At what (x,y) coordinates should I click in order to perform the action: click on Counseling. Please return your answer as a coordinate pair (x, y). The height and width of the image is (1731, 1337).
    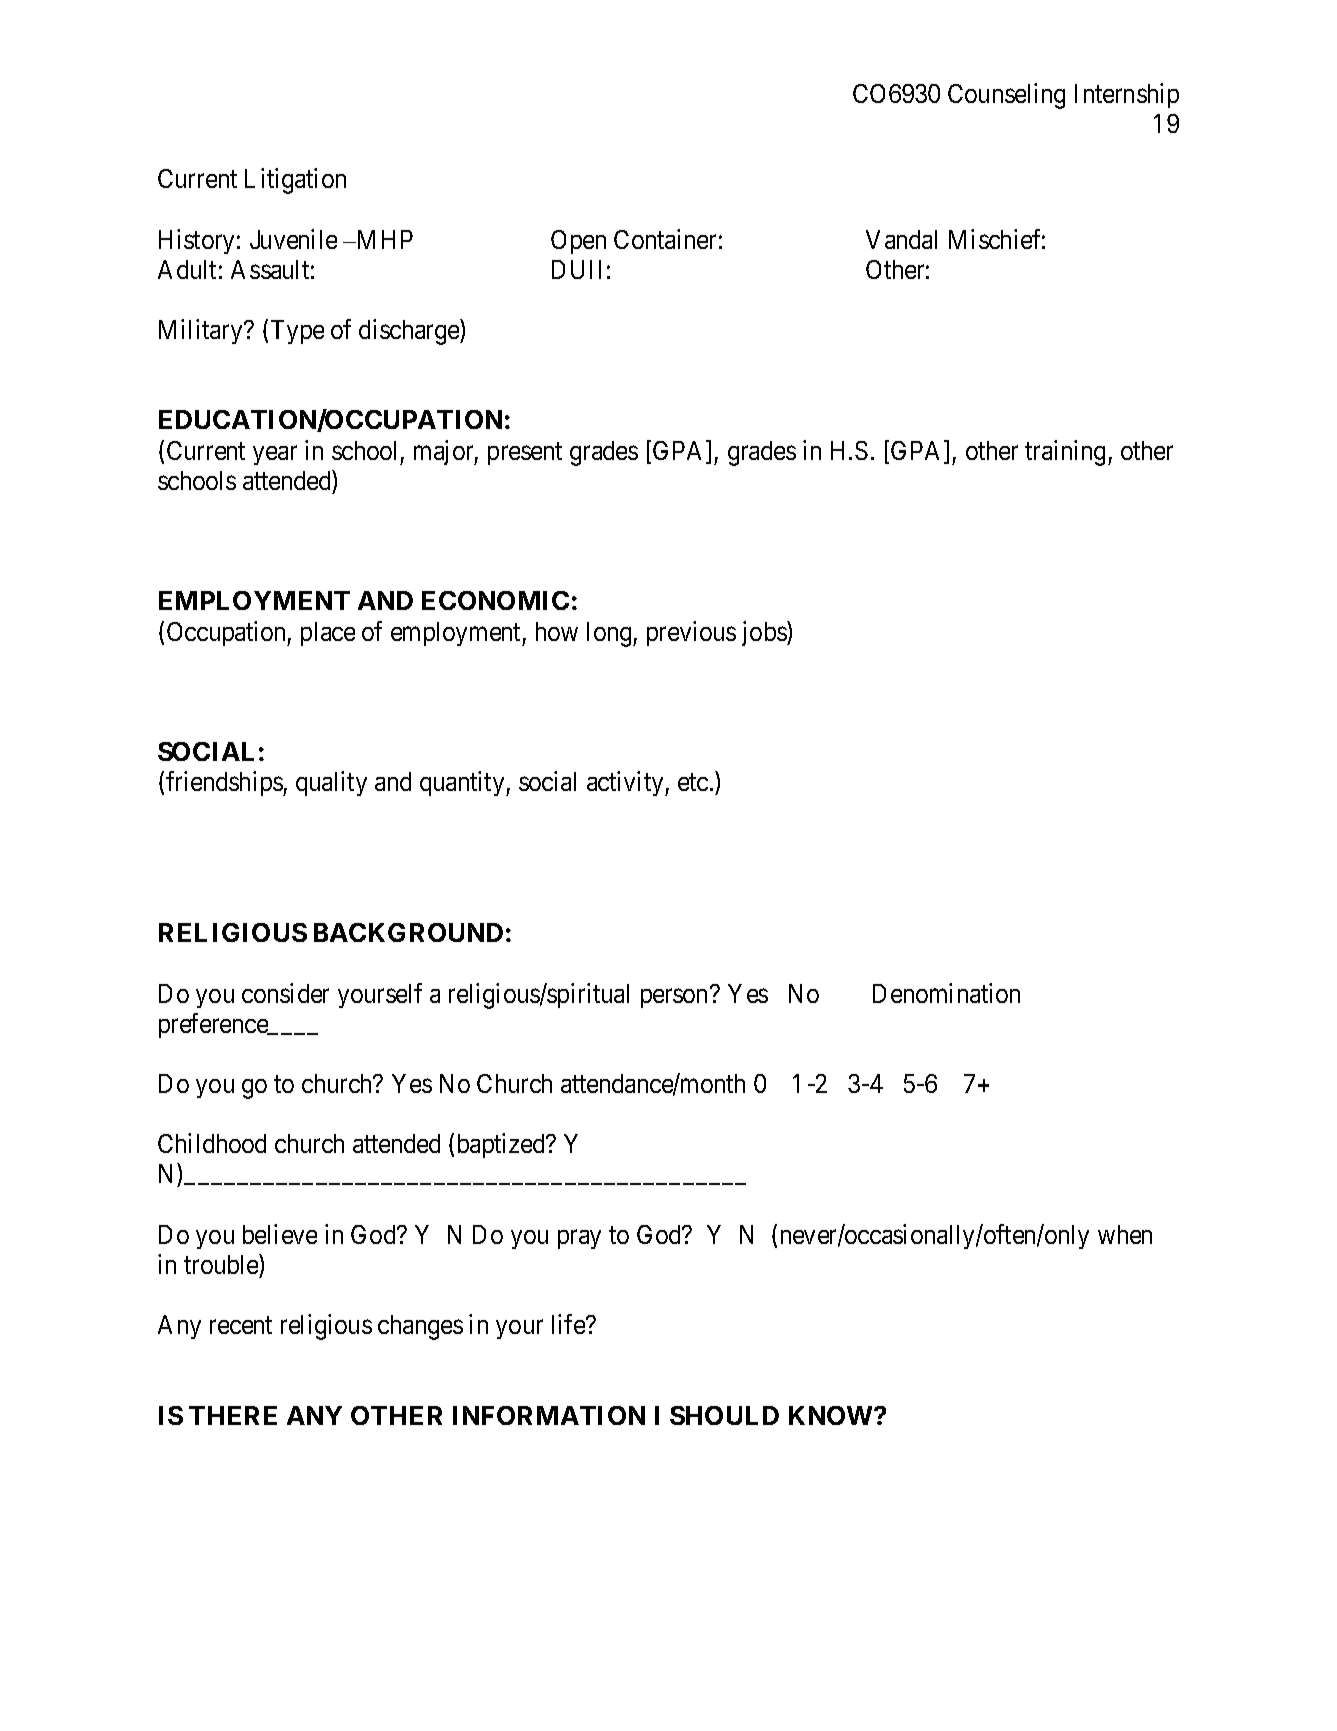
    Looking at the image, I should click on (1006, 96).
